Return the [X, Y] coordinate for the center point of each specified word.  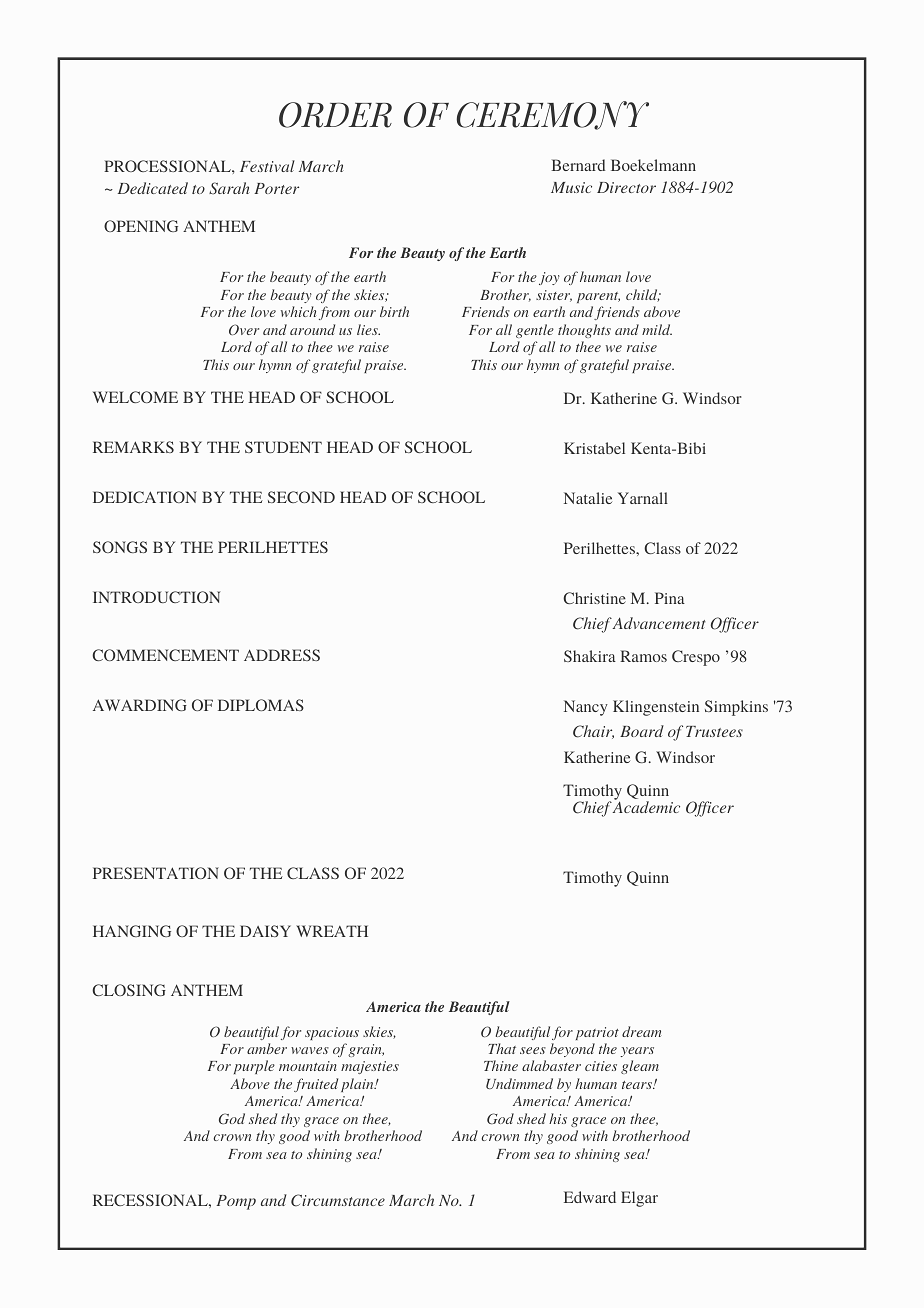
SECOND [301, 497]
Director [626, 187]
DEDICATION [145, 497]
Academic [646, 806]
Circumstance [338, 1200]
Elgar [639, 1199]
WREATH [332, 931]
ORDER [335, 115]
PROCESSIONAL [168, 166]
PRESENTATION [156, 873]
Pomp [236, 1202]
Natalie [588, 498]
